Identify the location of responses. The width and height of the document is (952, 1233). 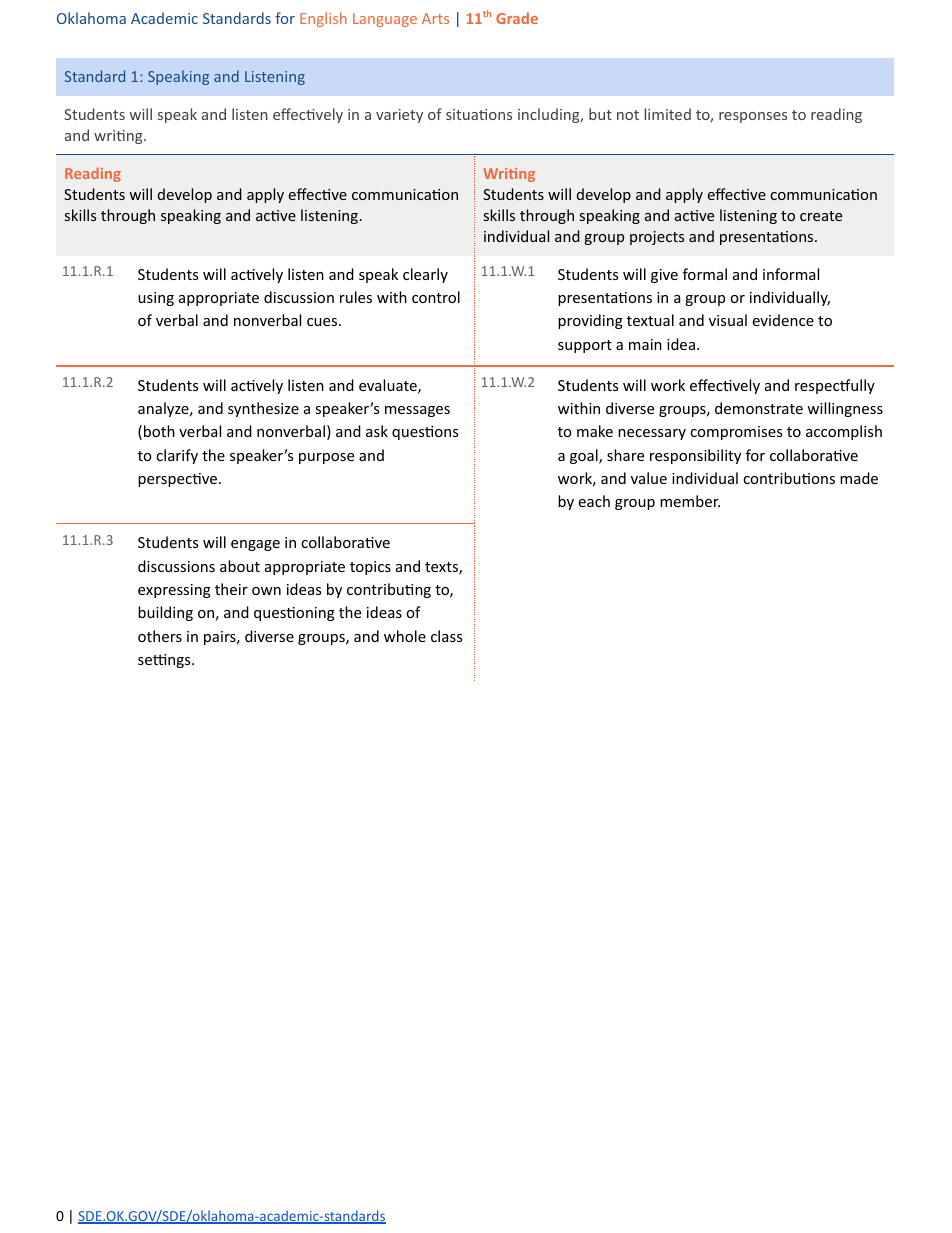
(753, 117).
